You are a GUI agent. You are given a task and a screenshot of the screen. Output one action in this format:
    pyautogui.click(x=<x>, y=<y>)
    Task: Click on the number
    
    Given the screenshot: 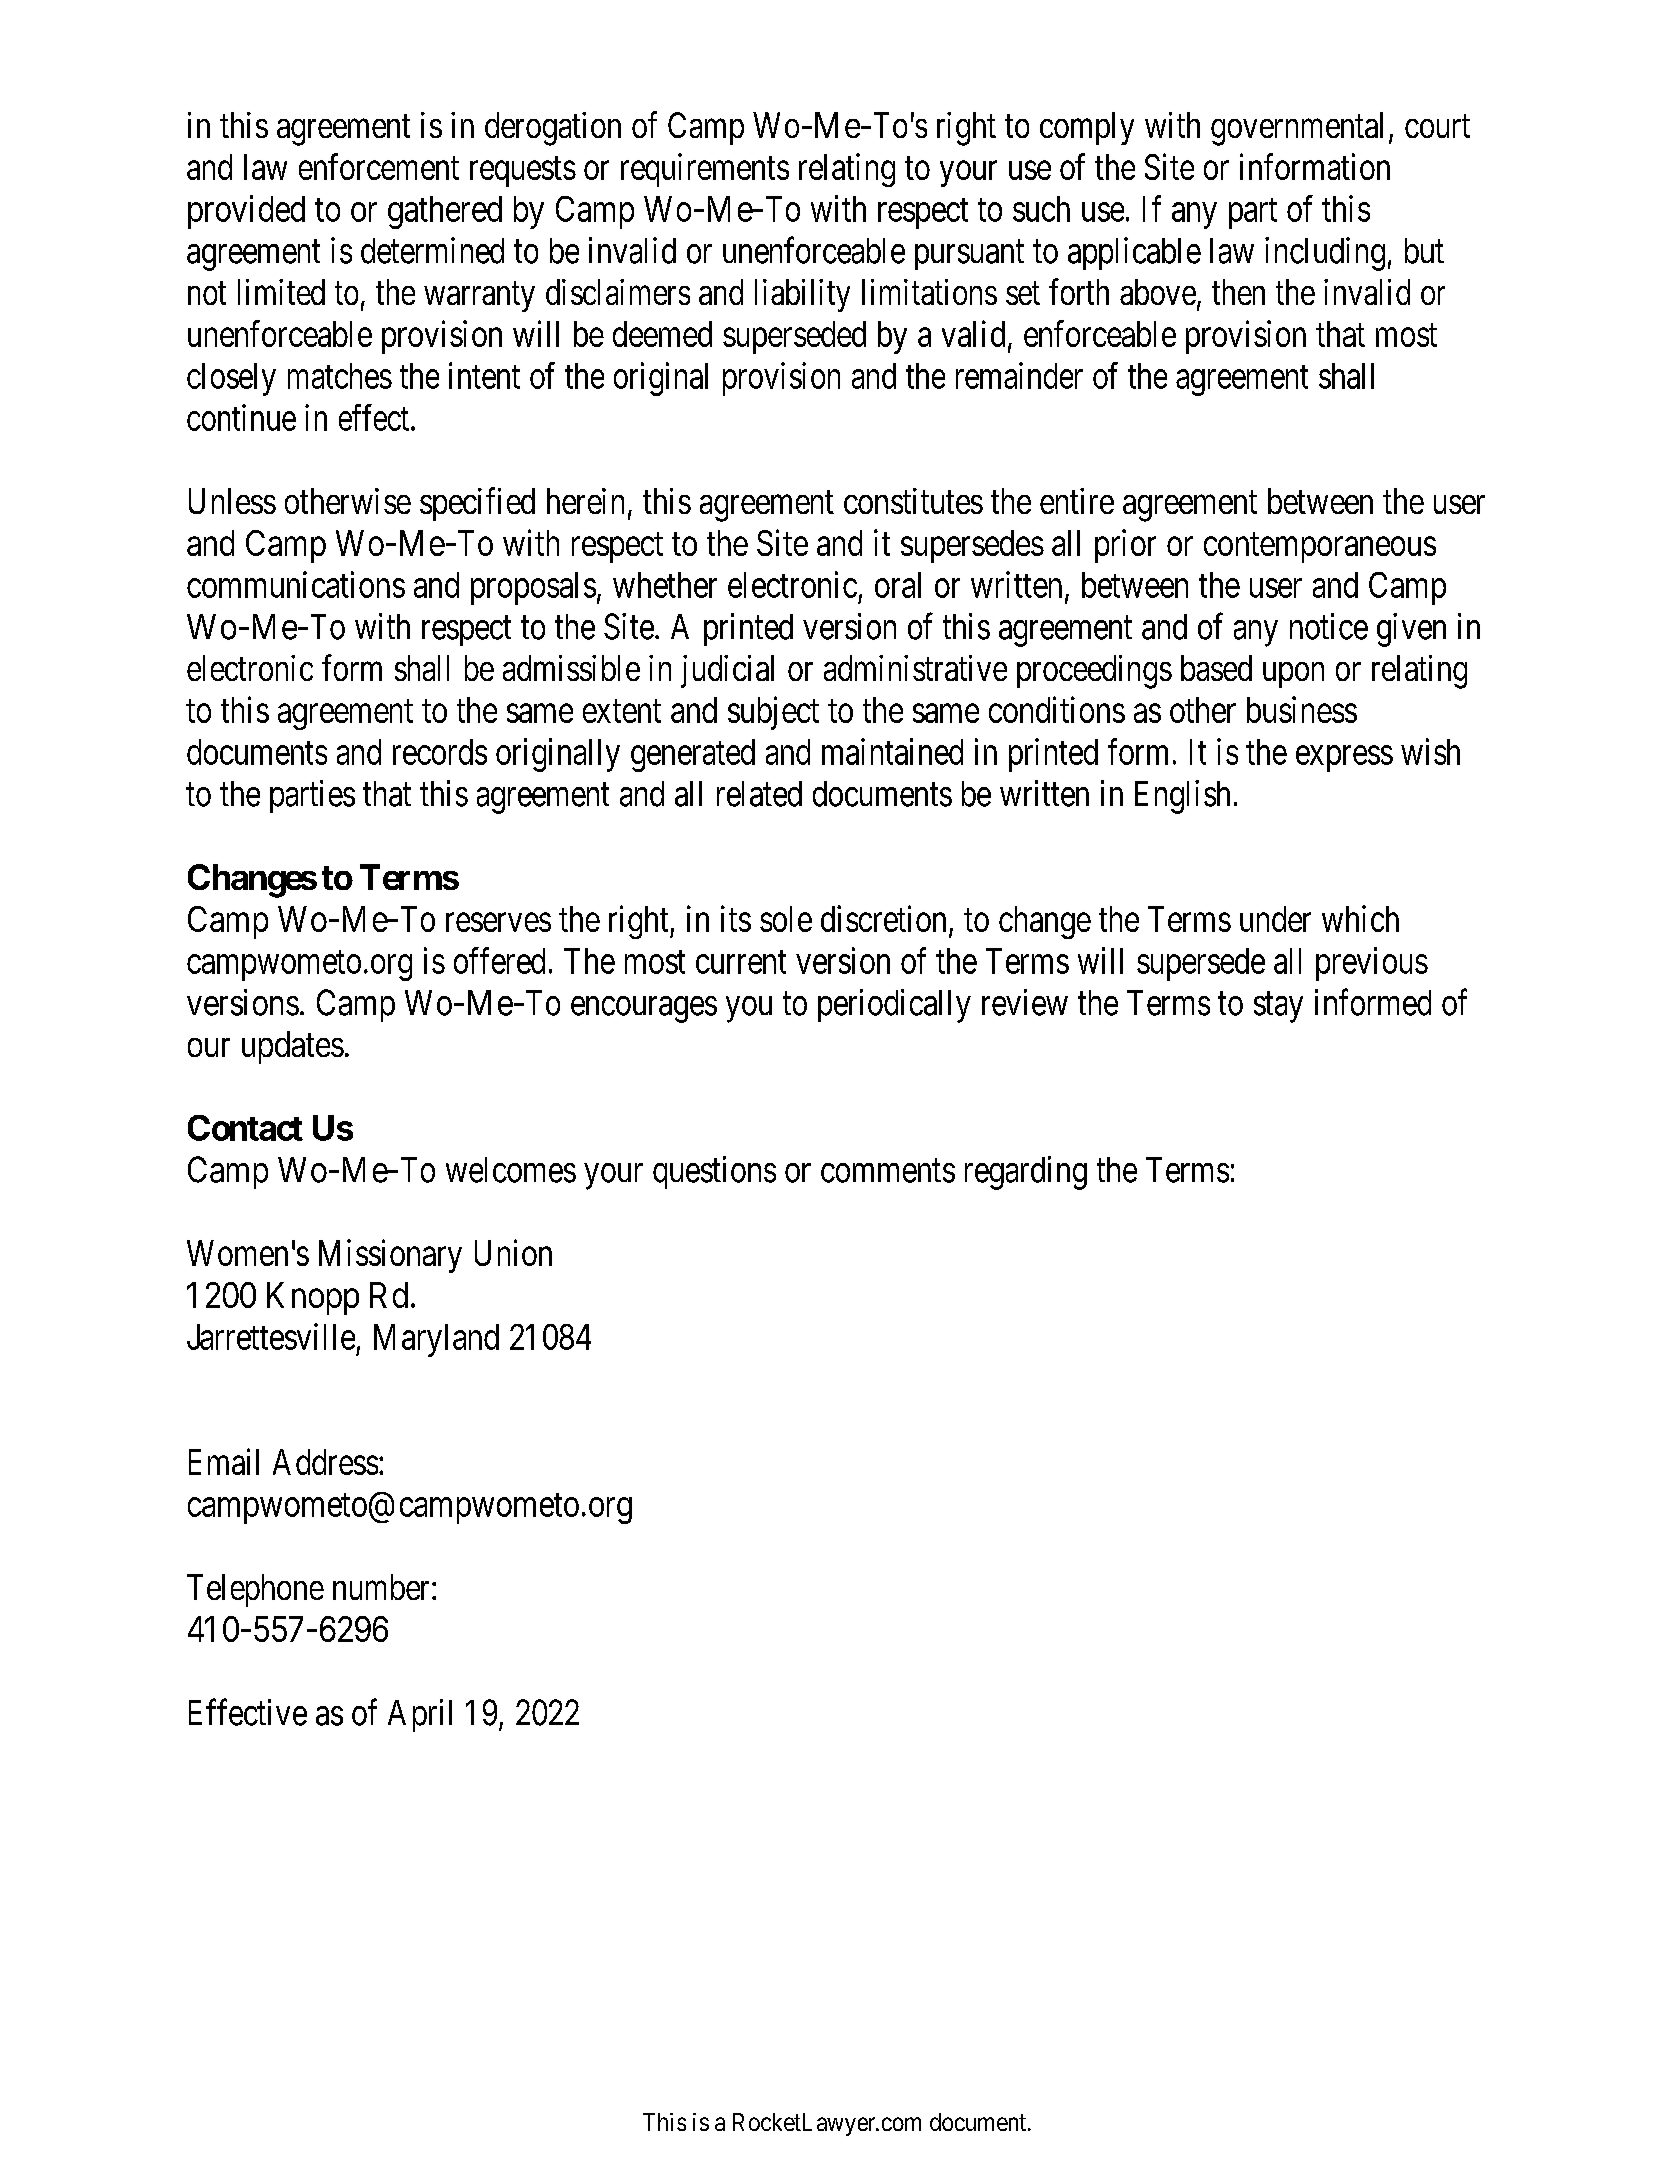 What is the action you would take?
    pyautogui.click(x=383, y=1587)
